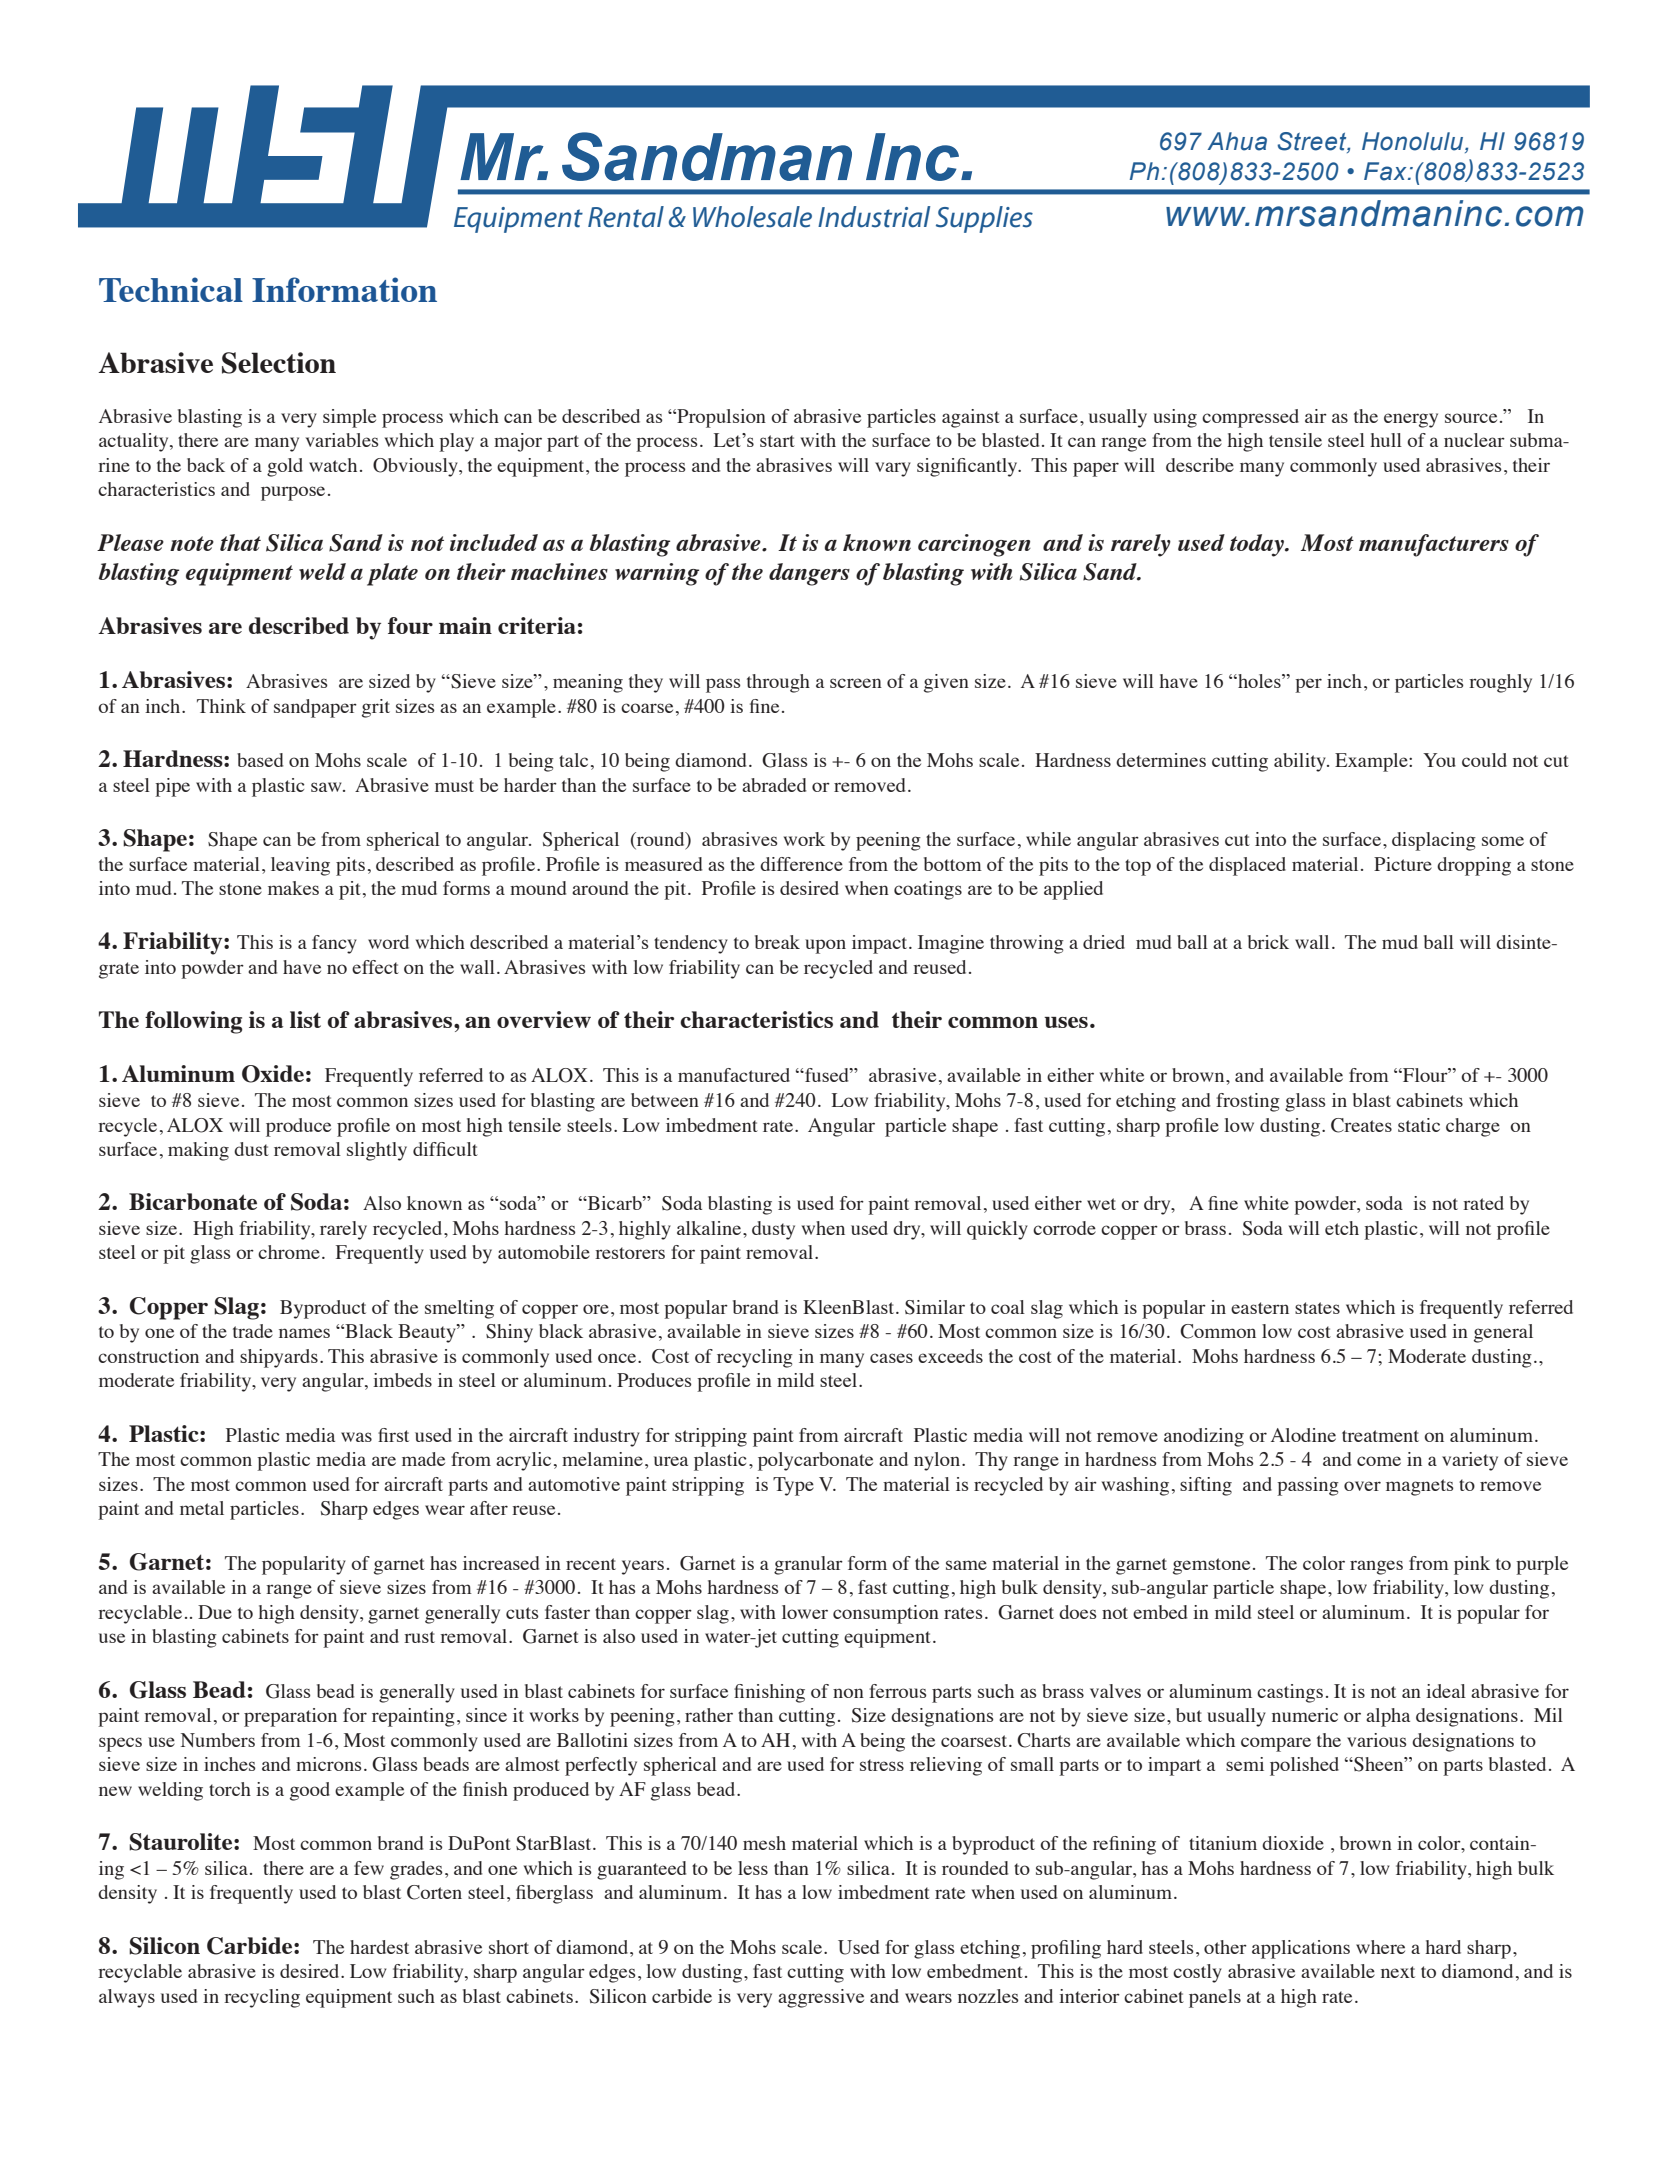 This document has width=1674, height=2166. Describe the element at coordinates (1361, 1125) in the document. I see `Creates` at that location.
